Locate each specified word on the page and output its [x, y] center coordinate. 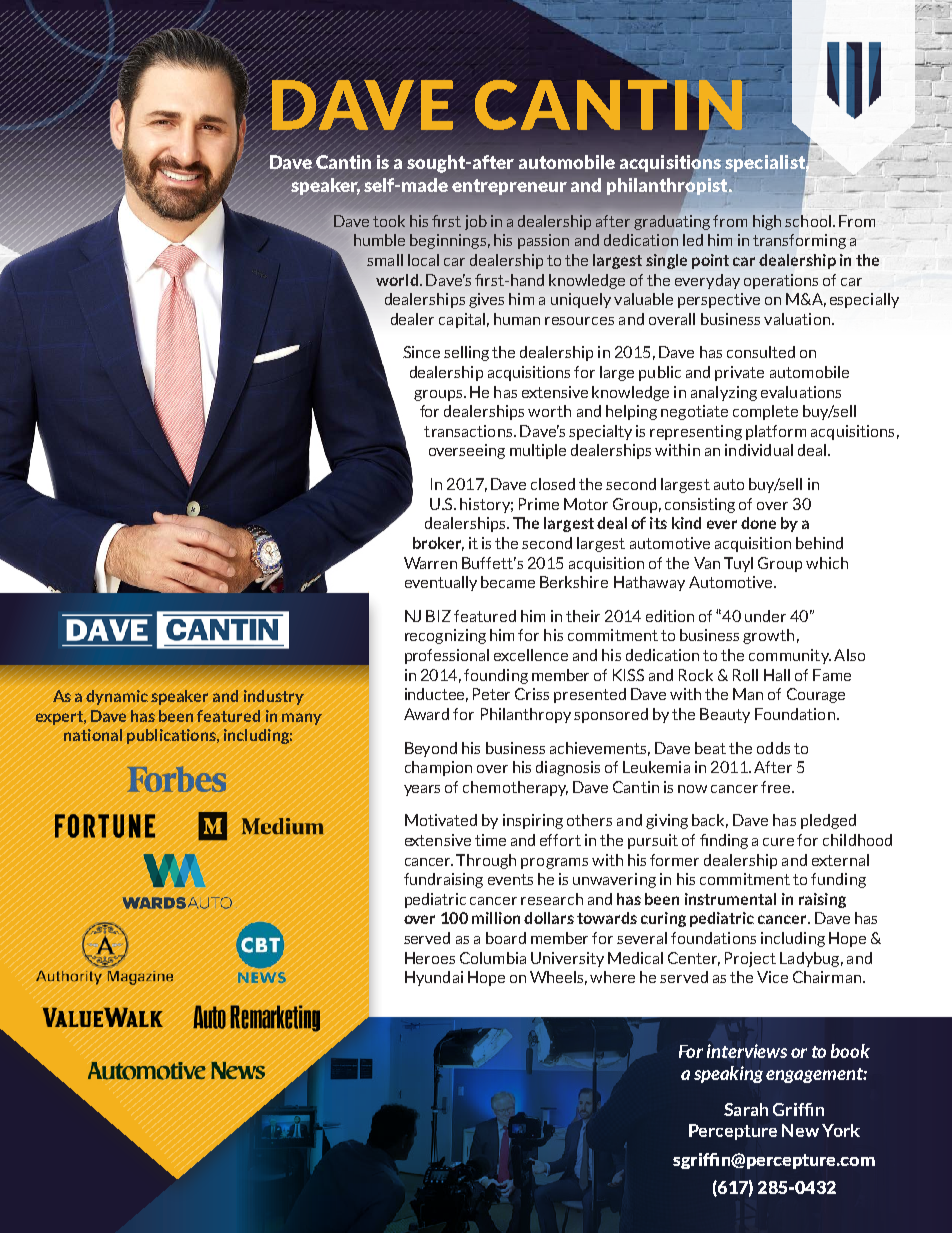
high [767, 222]
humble [379, 240]
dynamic [117, 697]
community [790, 656]
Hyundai [434, 978]
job [476, 222]
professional [447, 656]
